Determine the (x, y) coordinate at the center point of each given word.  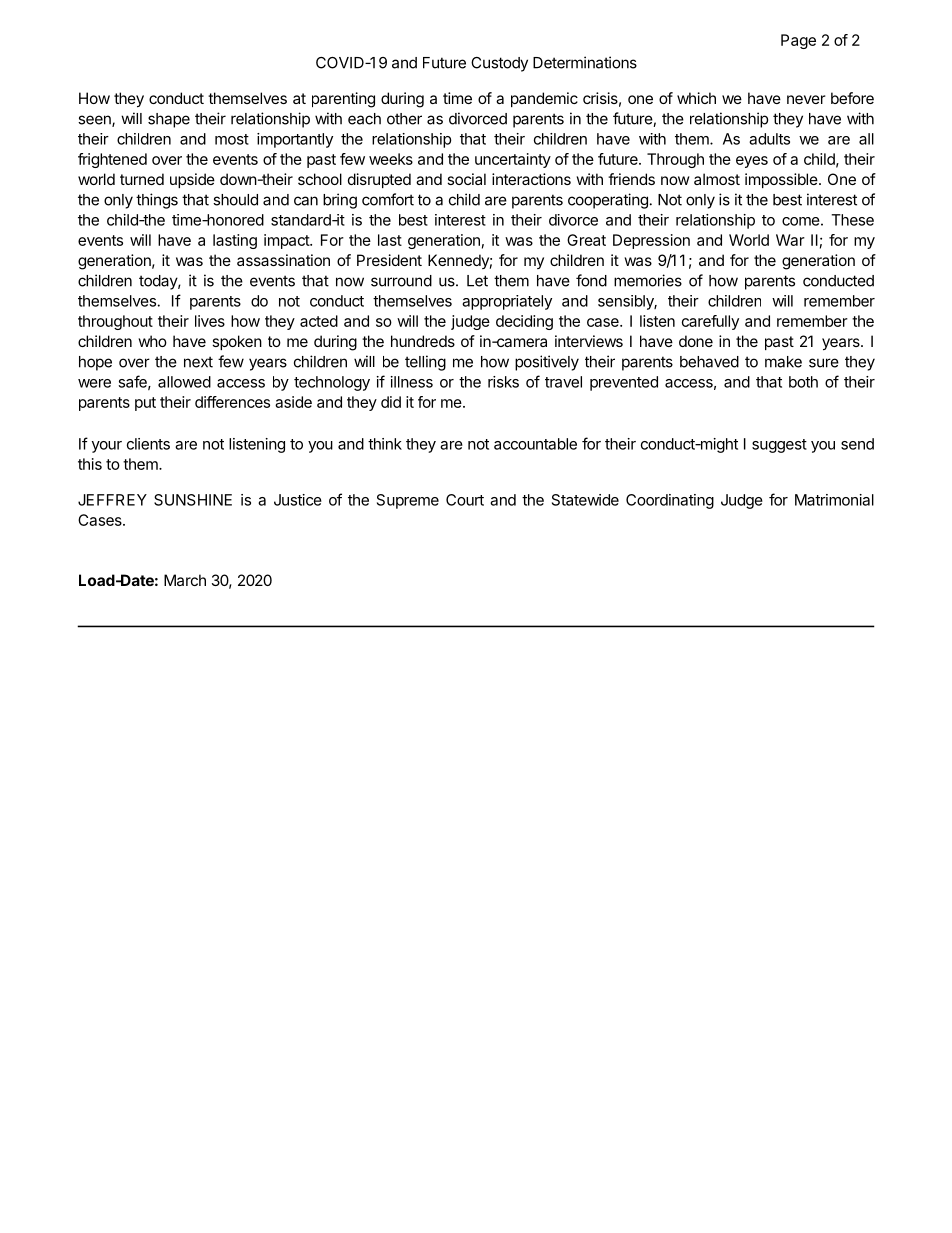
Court (465, 500)
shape (169, 120)
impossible (782, 180)
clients (148, 444)
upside (192, 180)
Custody (499, 64)
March (185, 580)
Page (798, 41)
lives (210, 321)
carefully (710, 322)
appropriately (507, 302)
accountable (535, 444)
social (466, 179)
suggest (779, 446)
